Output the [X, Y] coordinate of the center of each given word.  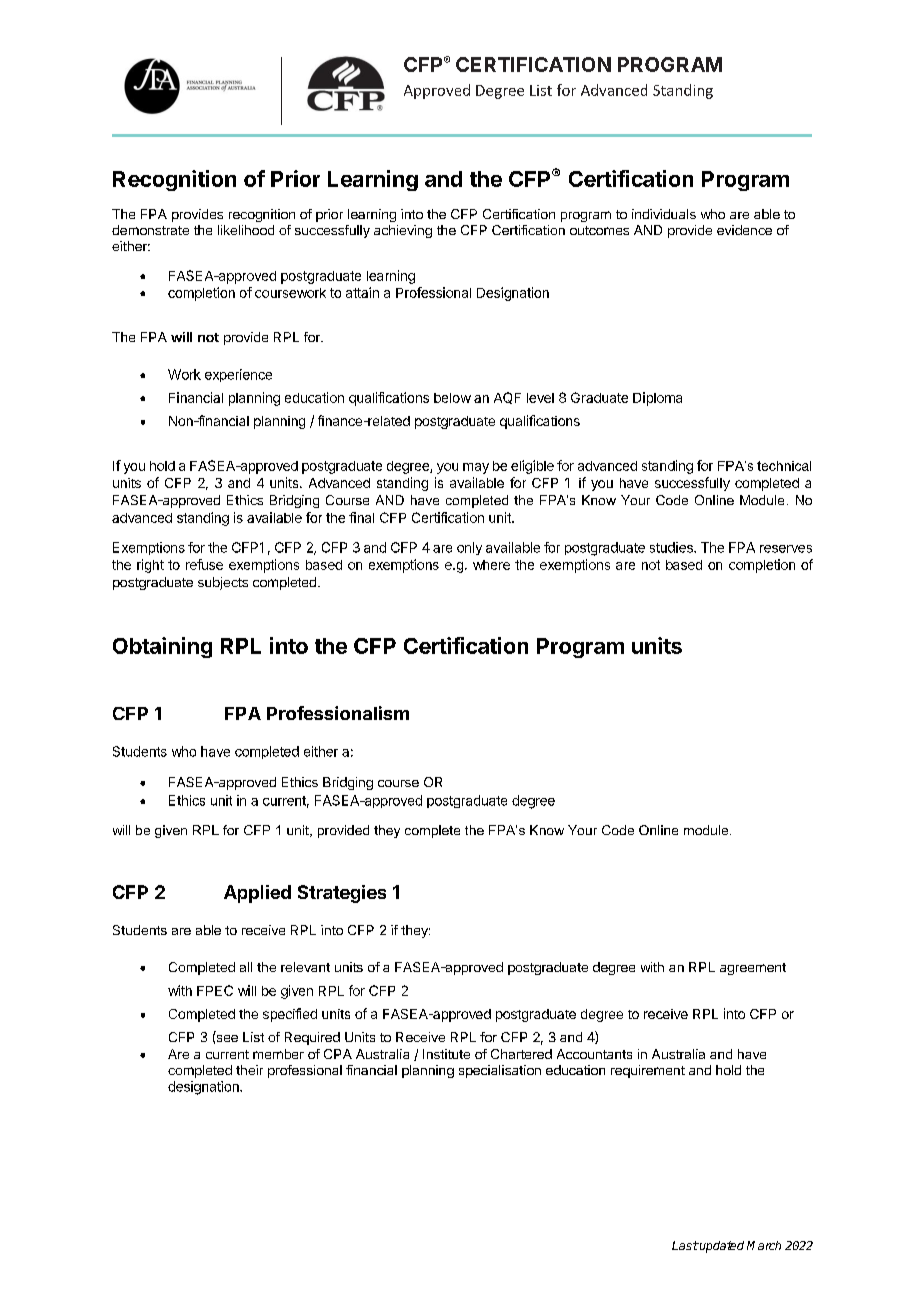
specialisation [500, 1071]
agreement [753, 969]
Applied [257, 894]
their [249, 1070]
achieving [403, 231]
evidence [744, 230]
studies [672, 547]
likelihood [246, 230]
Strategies [342, 894]
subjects [223, 583]
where [491, 565]
